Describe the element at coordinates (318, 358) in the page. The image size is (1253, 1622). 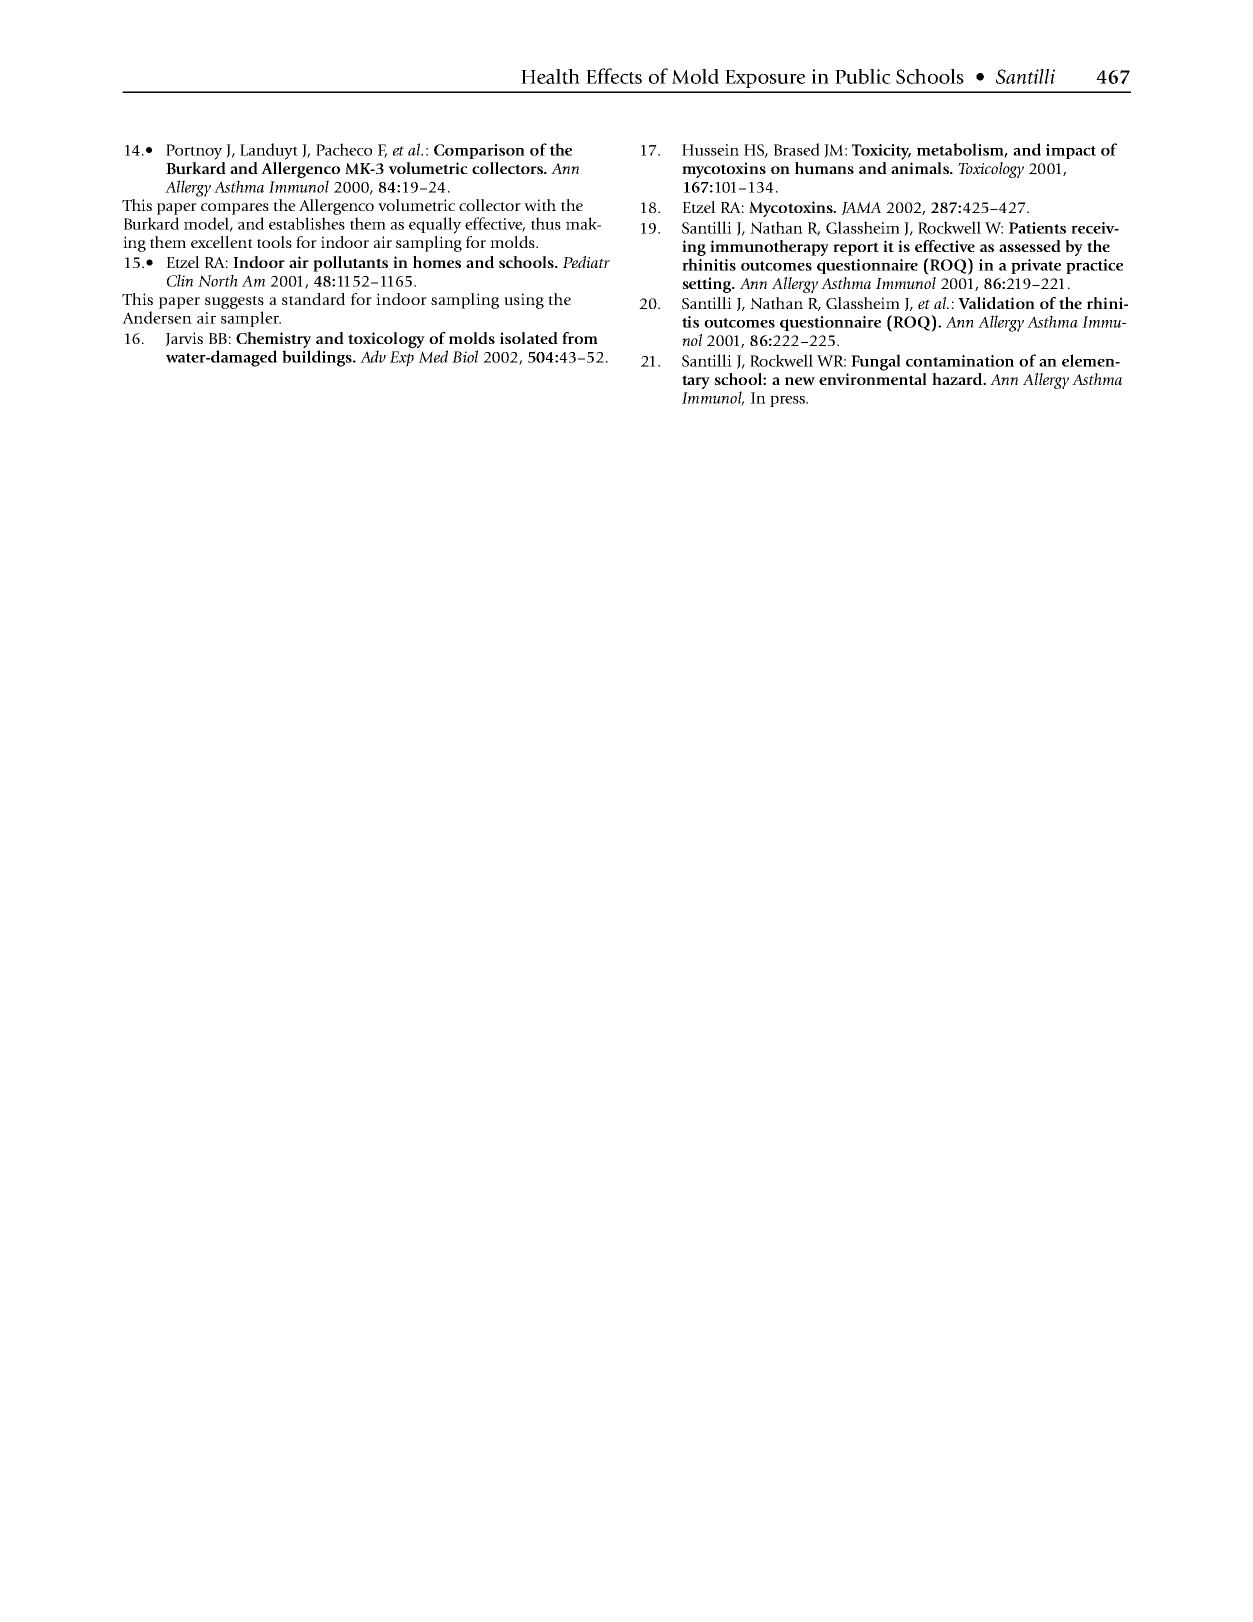
I see `buildings` at that location.
